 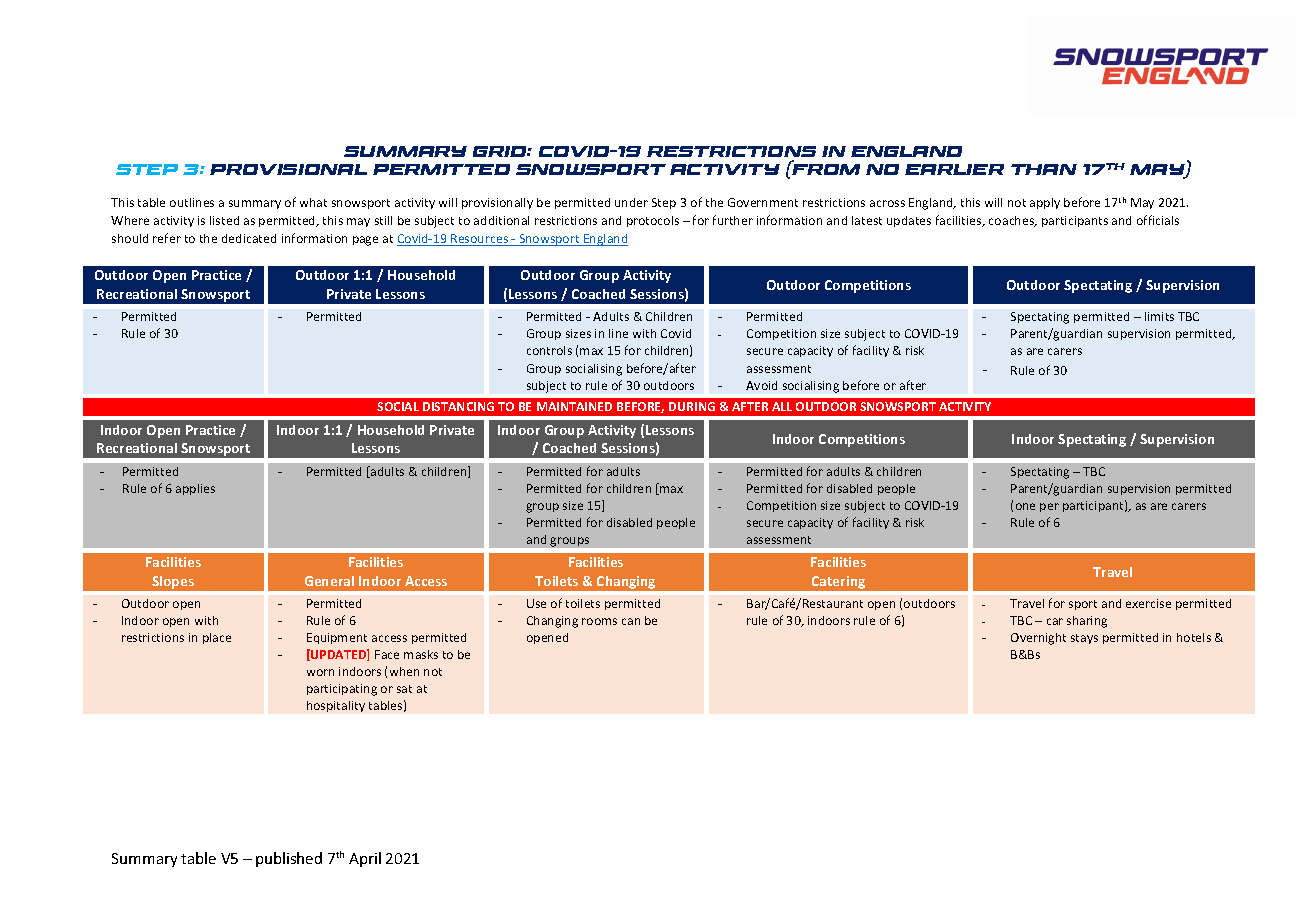 I want to click on apply, so click(x=1045, y=203).
